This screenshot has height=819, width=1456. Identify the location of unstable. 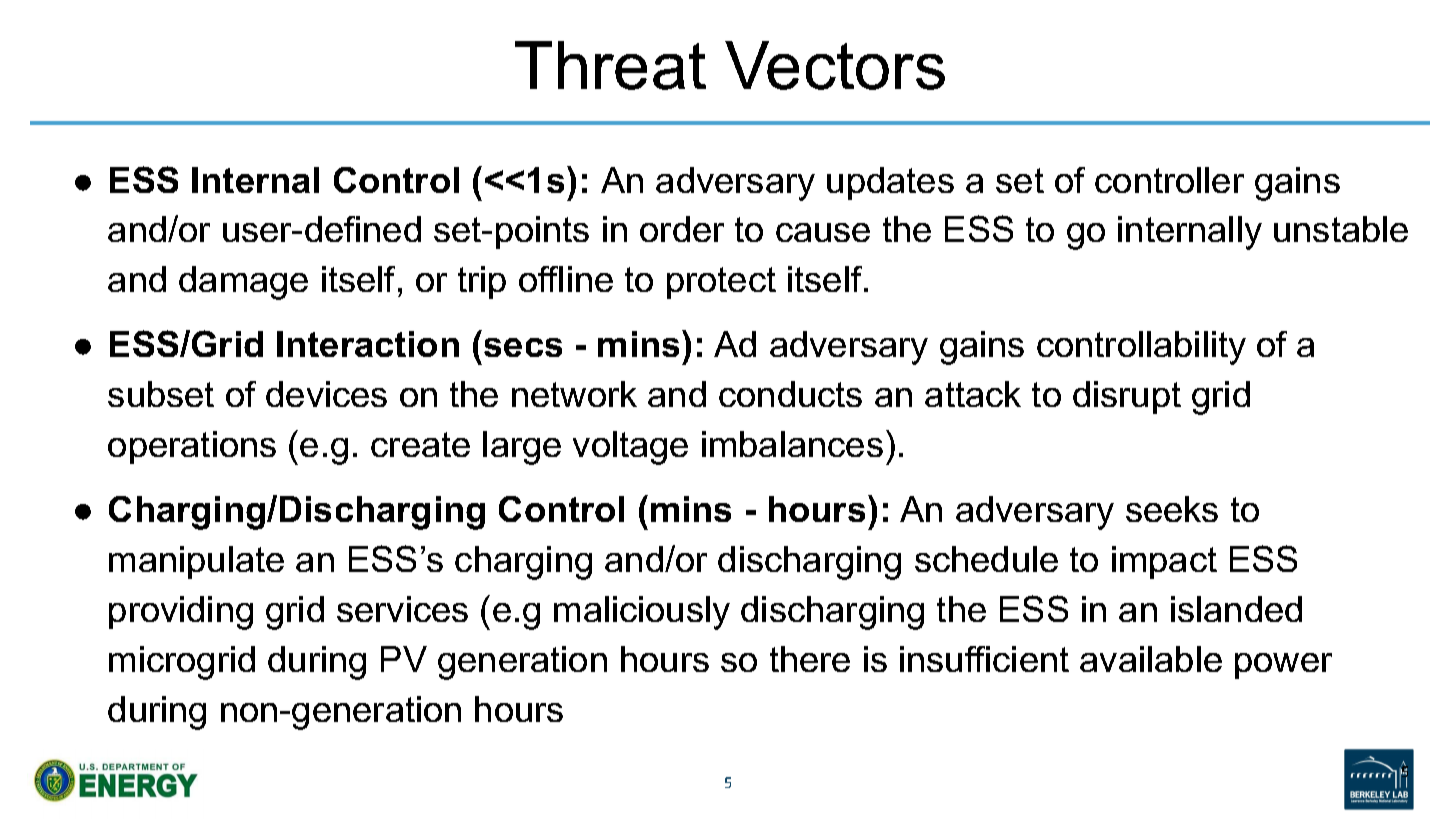
(1341, 229).
